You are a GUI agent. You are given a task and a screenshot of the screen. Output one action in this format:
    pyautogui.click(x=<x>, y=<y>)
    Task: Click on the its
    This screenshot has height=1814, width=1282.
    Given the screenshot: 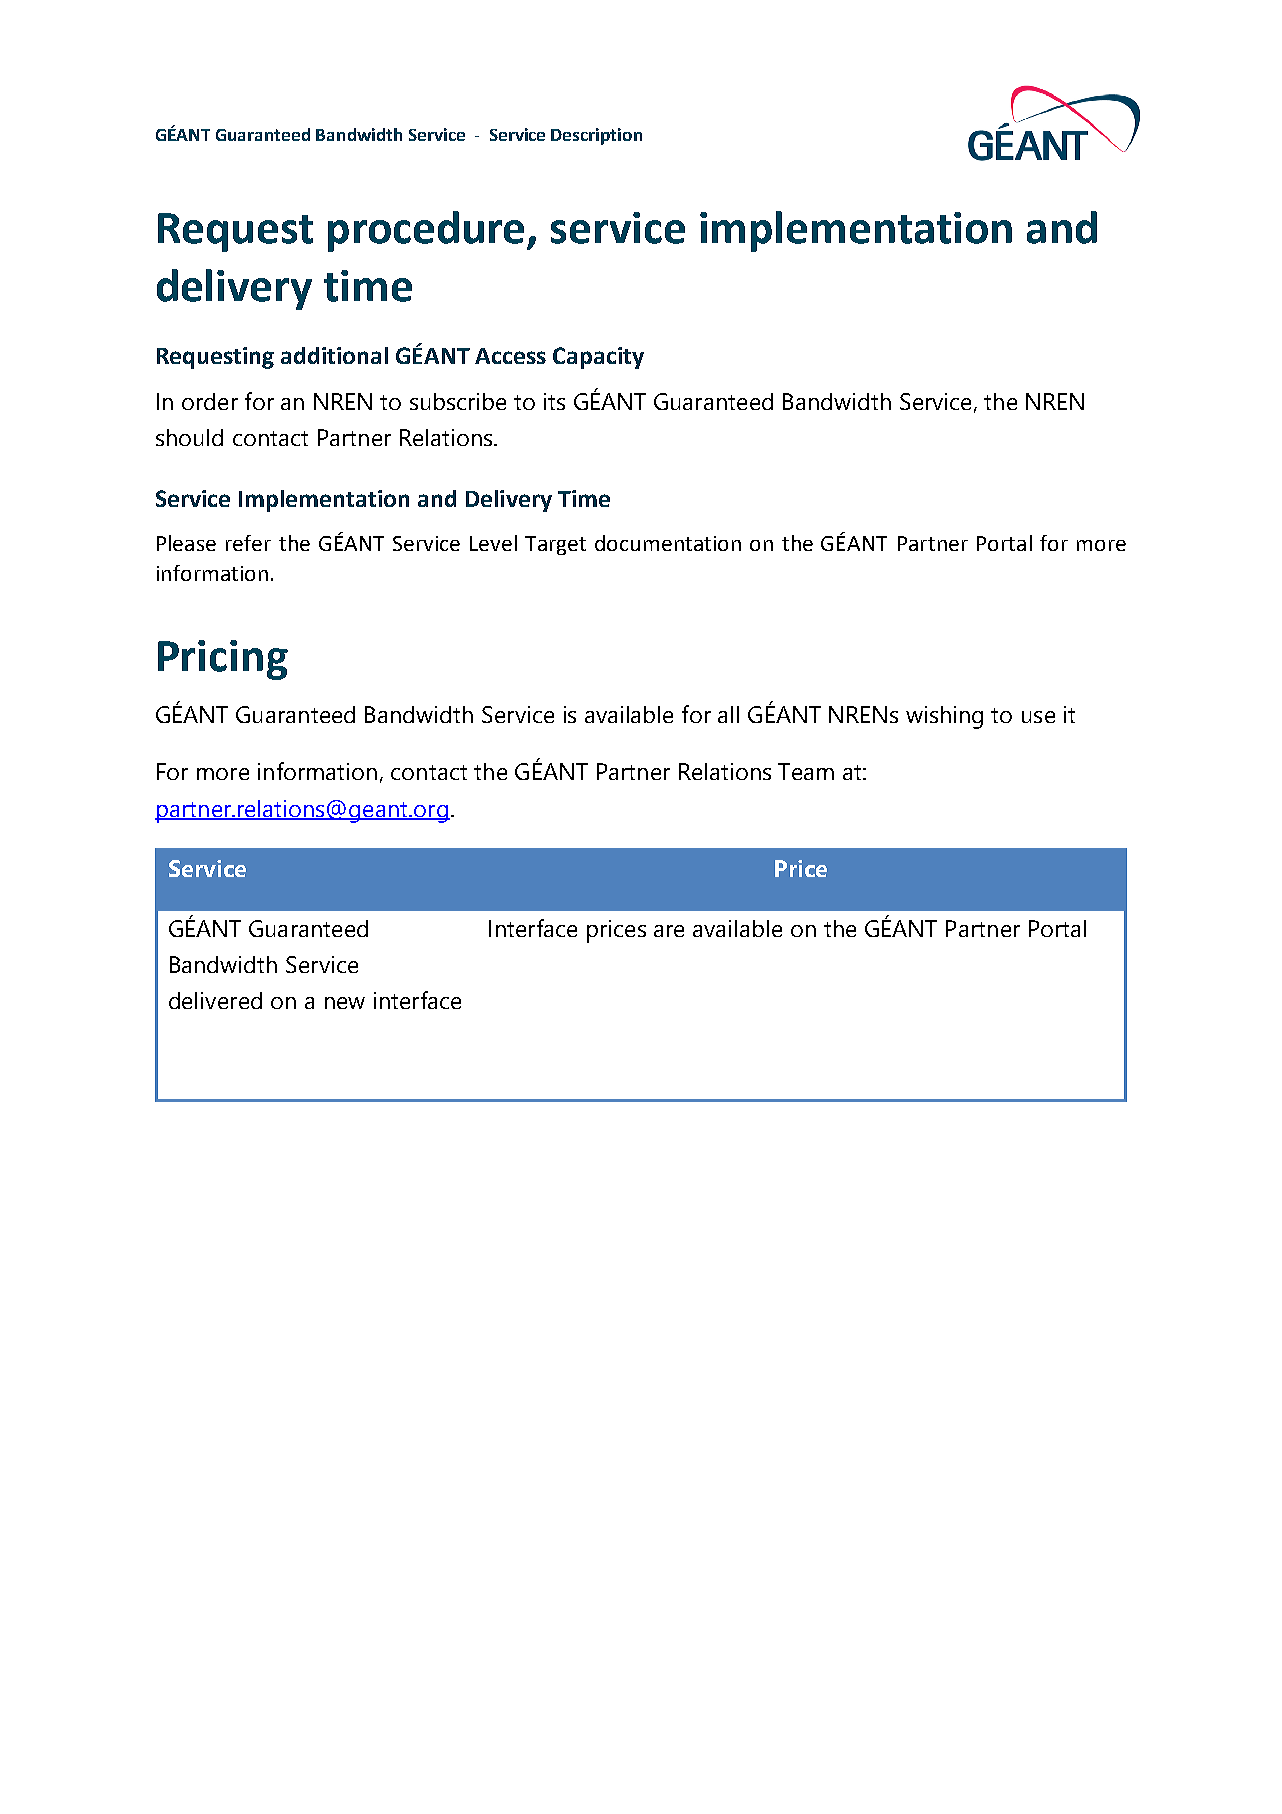 What is the action you would take?
    pyautogui.click(x=554, y=401)
